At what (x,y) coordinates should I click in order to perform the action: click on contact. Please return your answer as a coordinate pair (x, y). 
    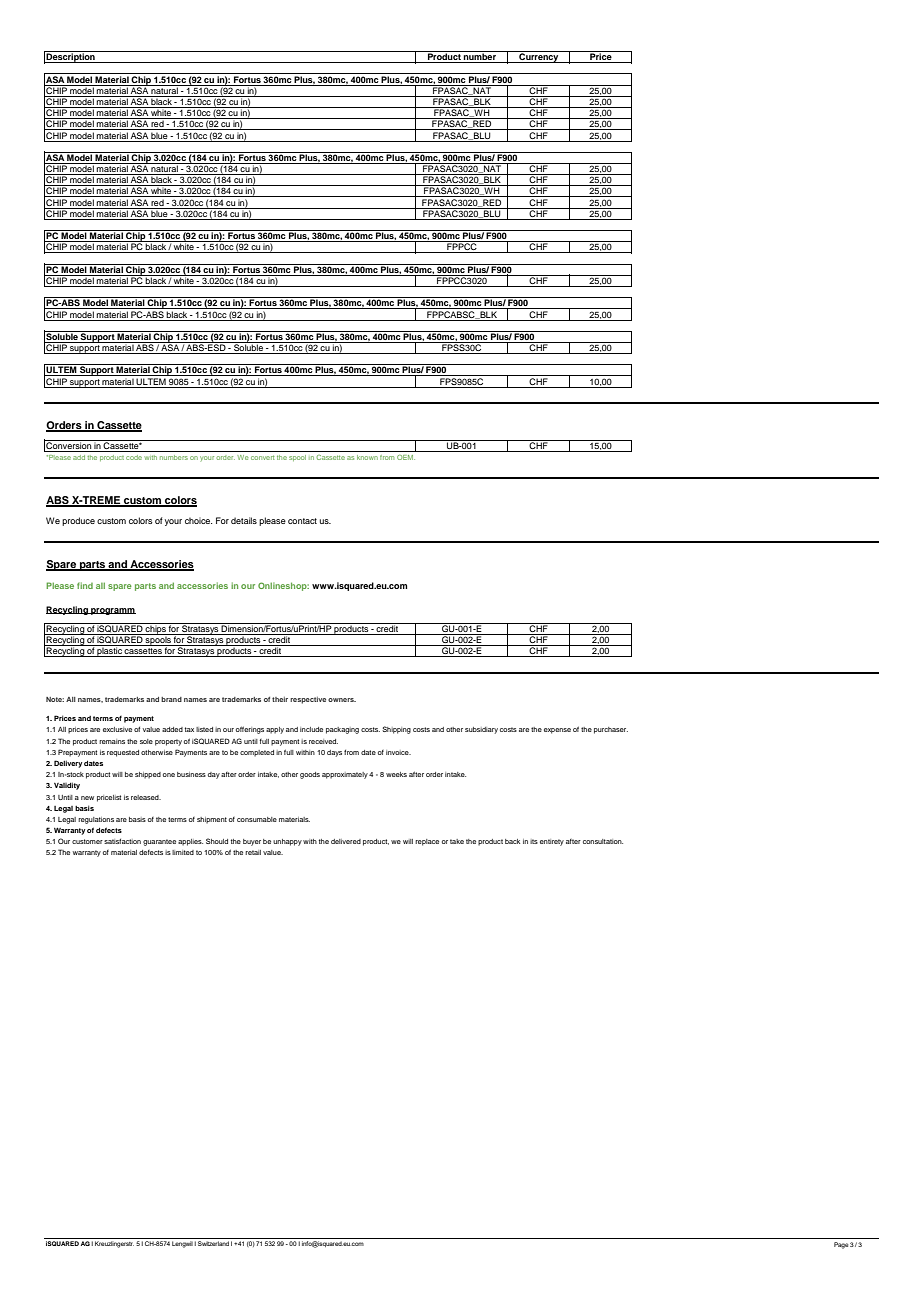
    Looking at the image, I should click on (302, 521).
